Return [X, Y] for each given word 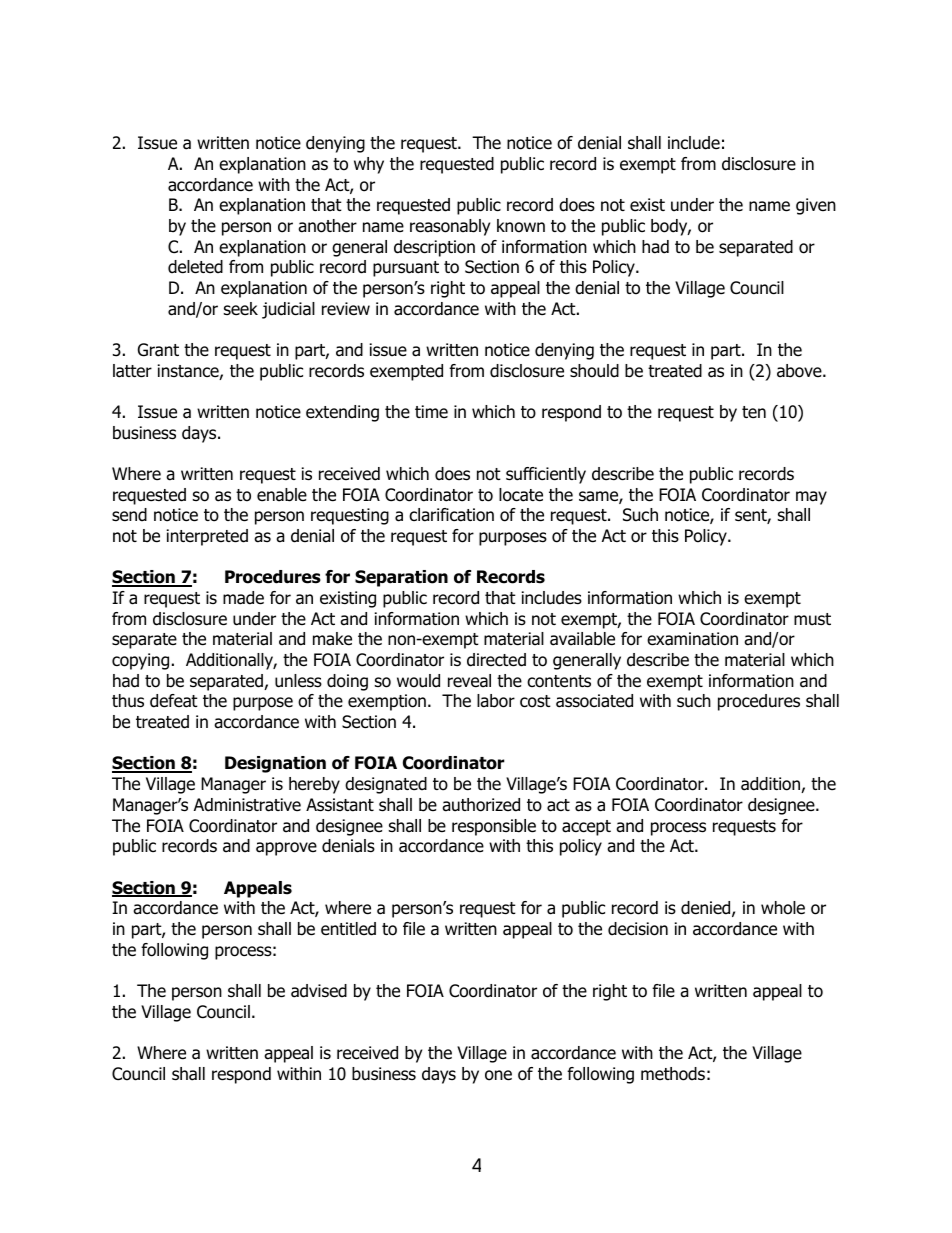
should [594, 371]
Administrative [247, 805]
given [816, 206]
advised [319, 991]
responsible [494, 827]
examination [692, 639]
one [498, 1075]
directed [496, 660]
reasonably [450, 227]
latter [132, 371]
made [243, 598]
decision [638, 929]
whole [783, 908]
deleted [195, 267]
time [431, 412]
